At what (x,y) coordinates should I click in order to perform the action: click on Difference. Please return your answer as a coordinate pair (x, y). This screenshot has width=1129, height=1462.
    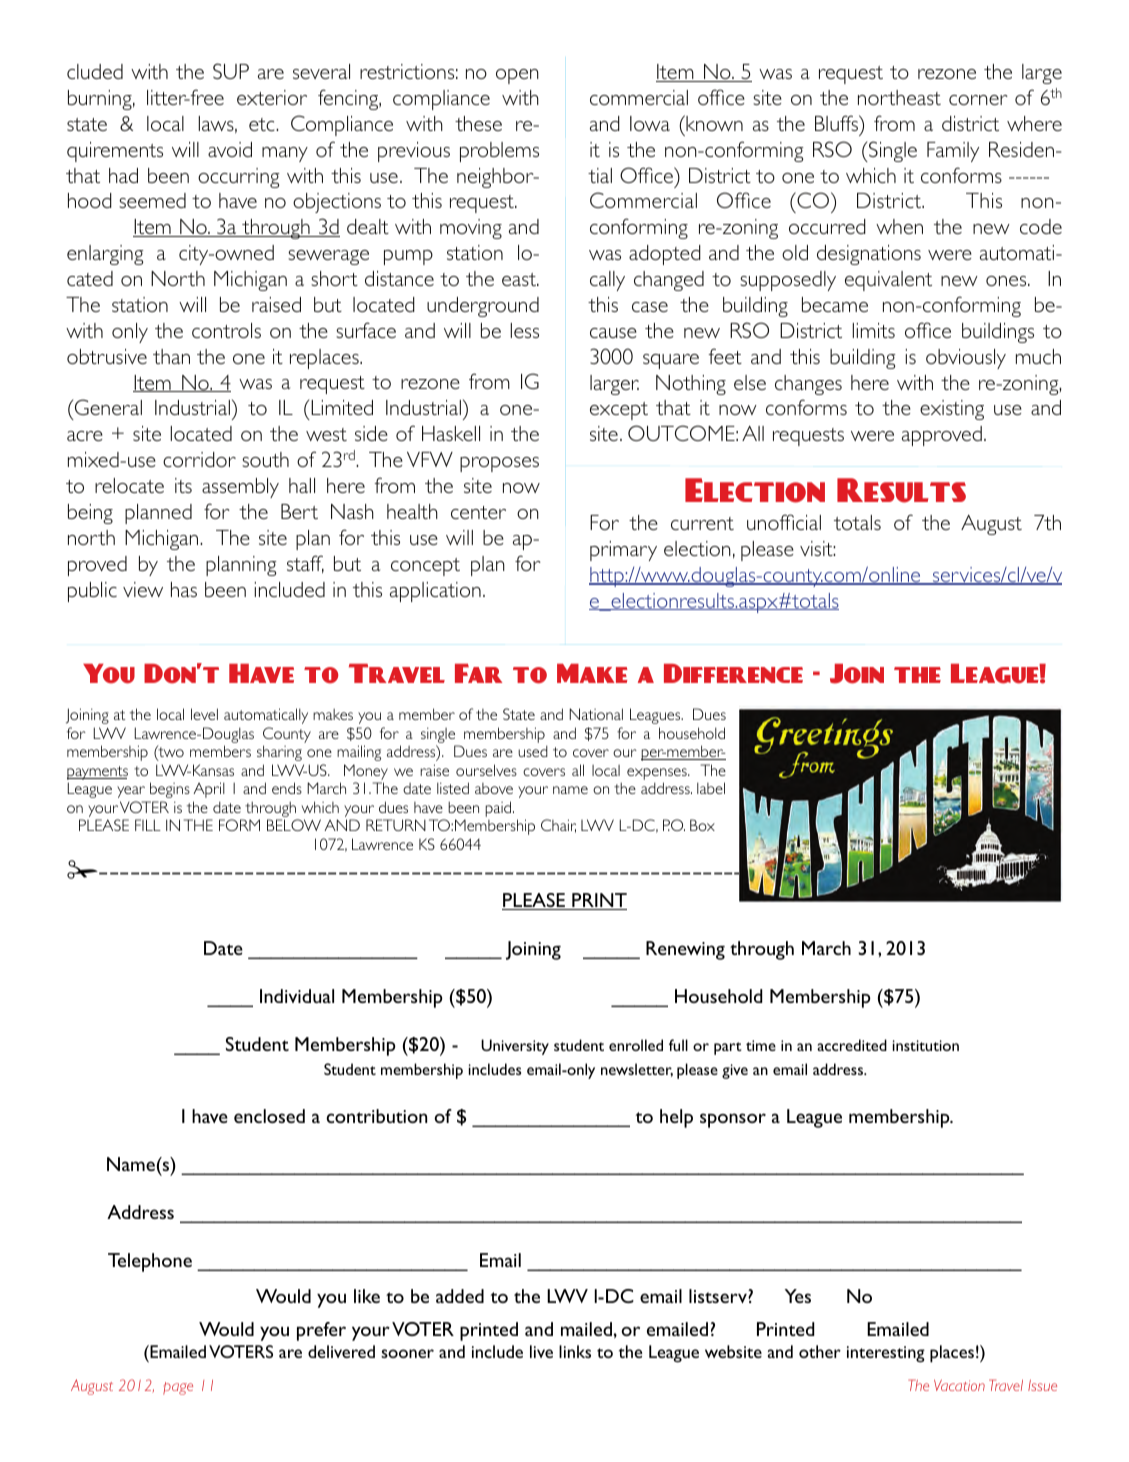
    Looking at the image, I should click on (733, 673).
